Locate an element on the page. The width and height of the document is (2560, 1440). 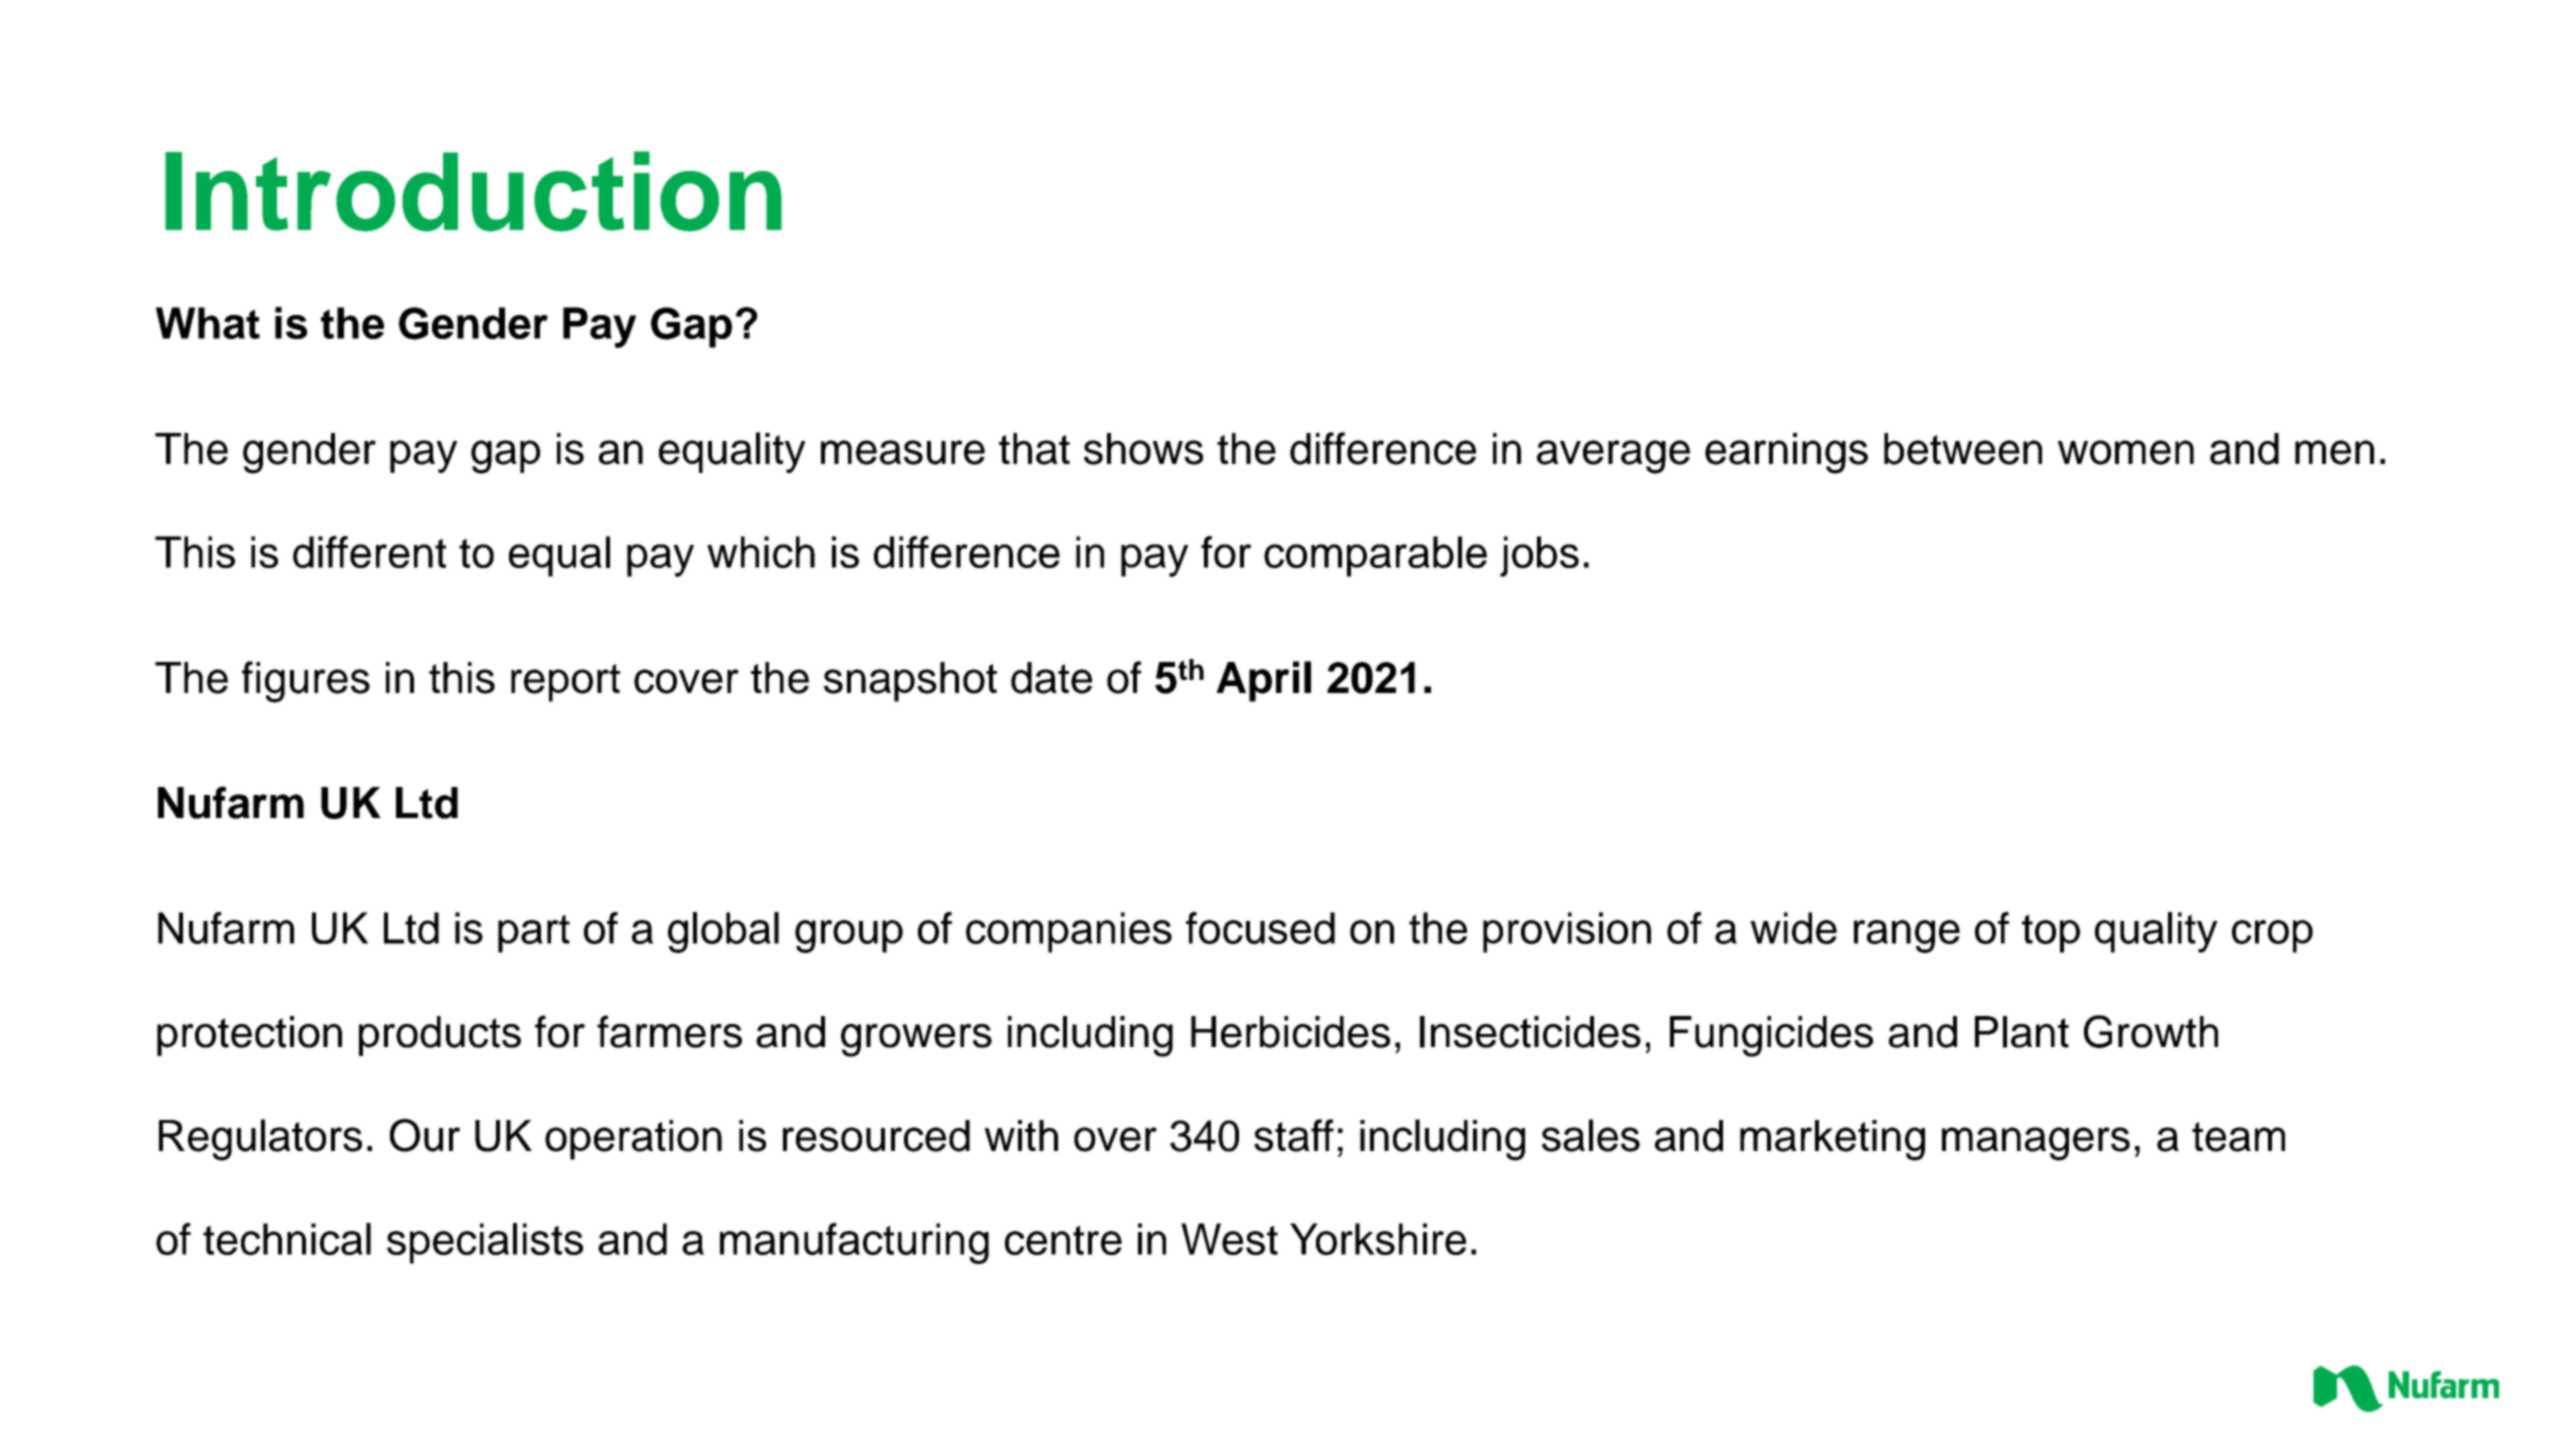
different is located at coordinates (369, 552).
